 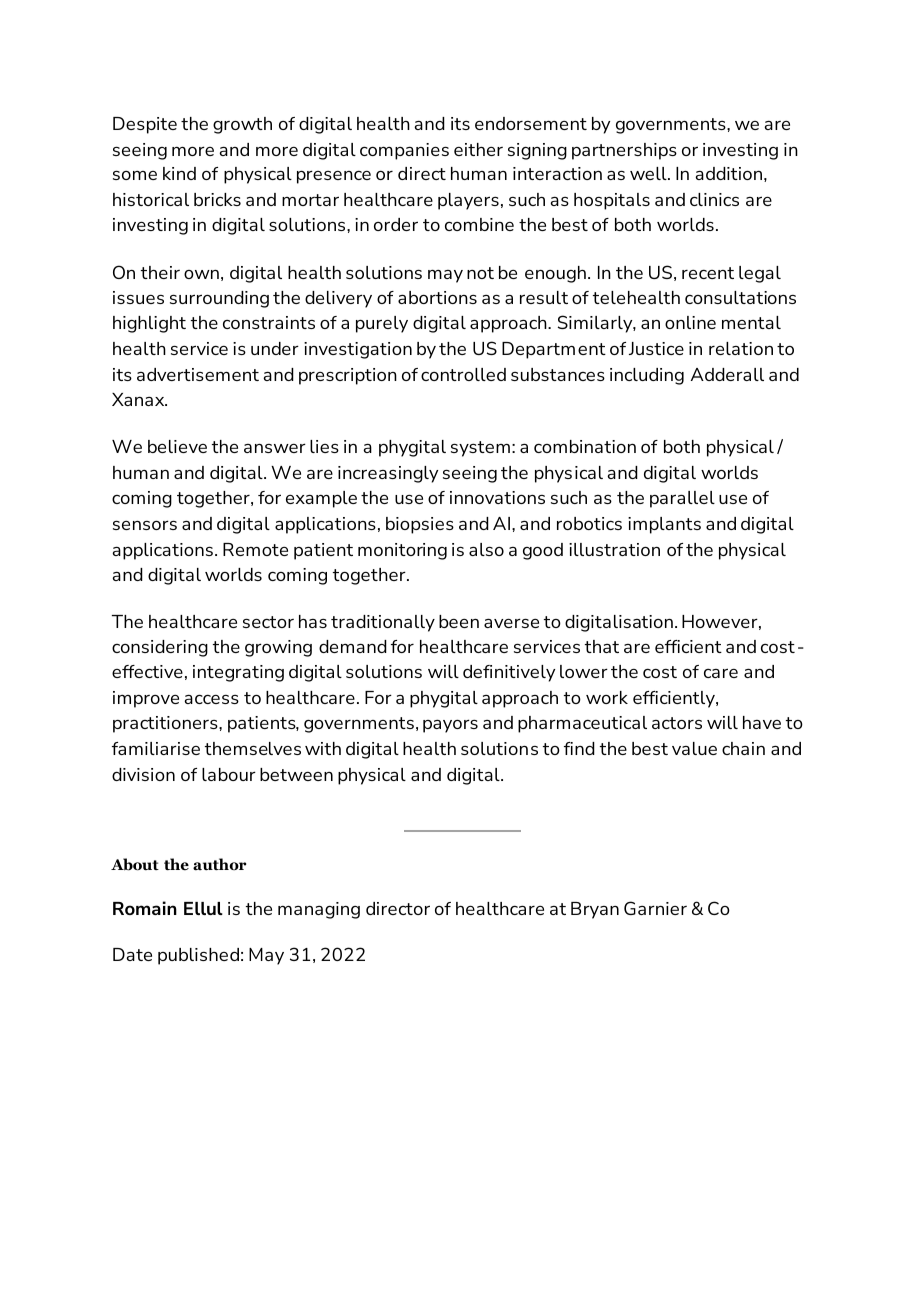 I want to click on kind, so click(x=179, y=173).
